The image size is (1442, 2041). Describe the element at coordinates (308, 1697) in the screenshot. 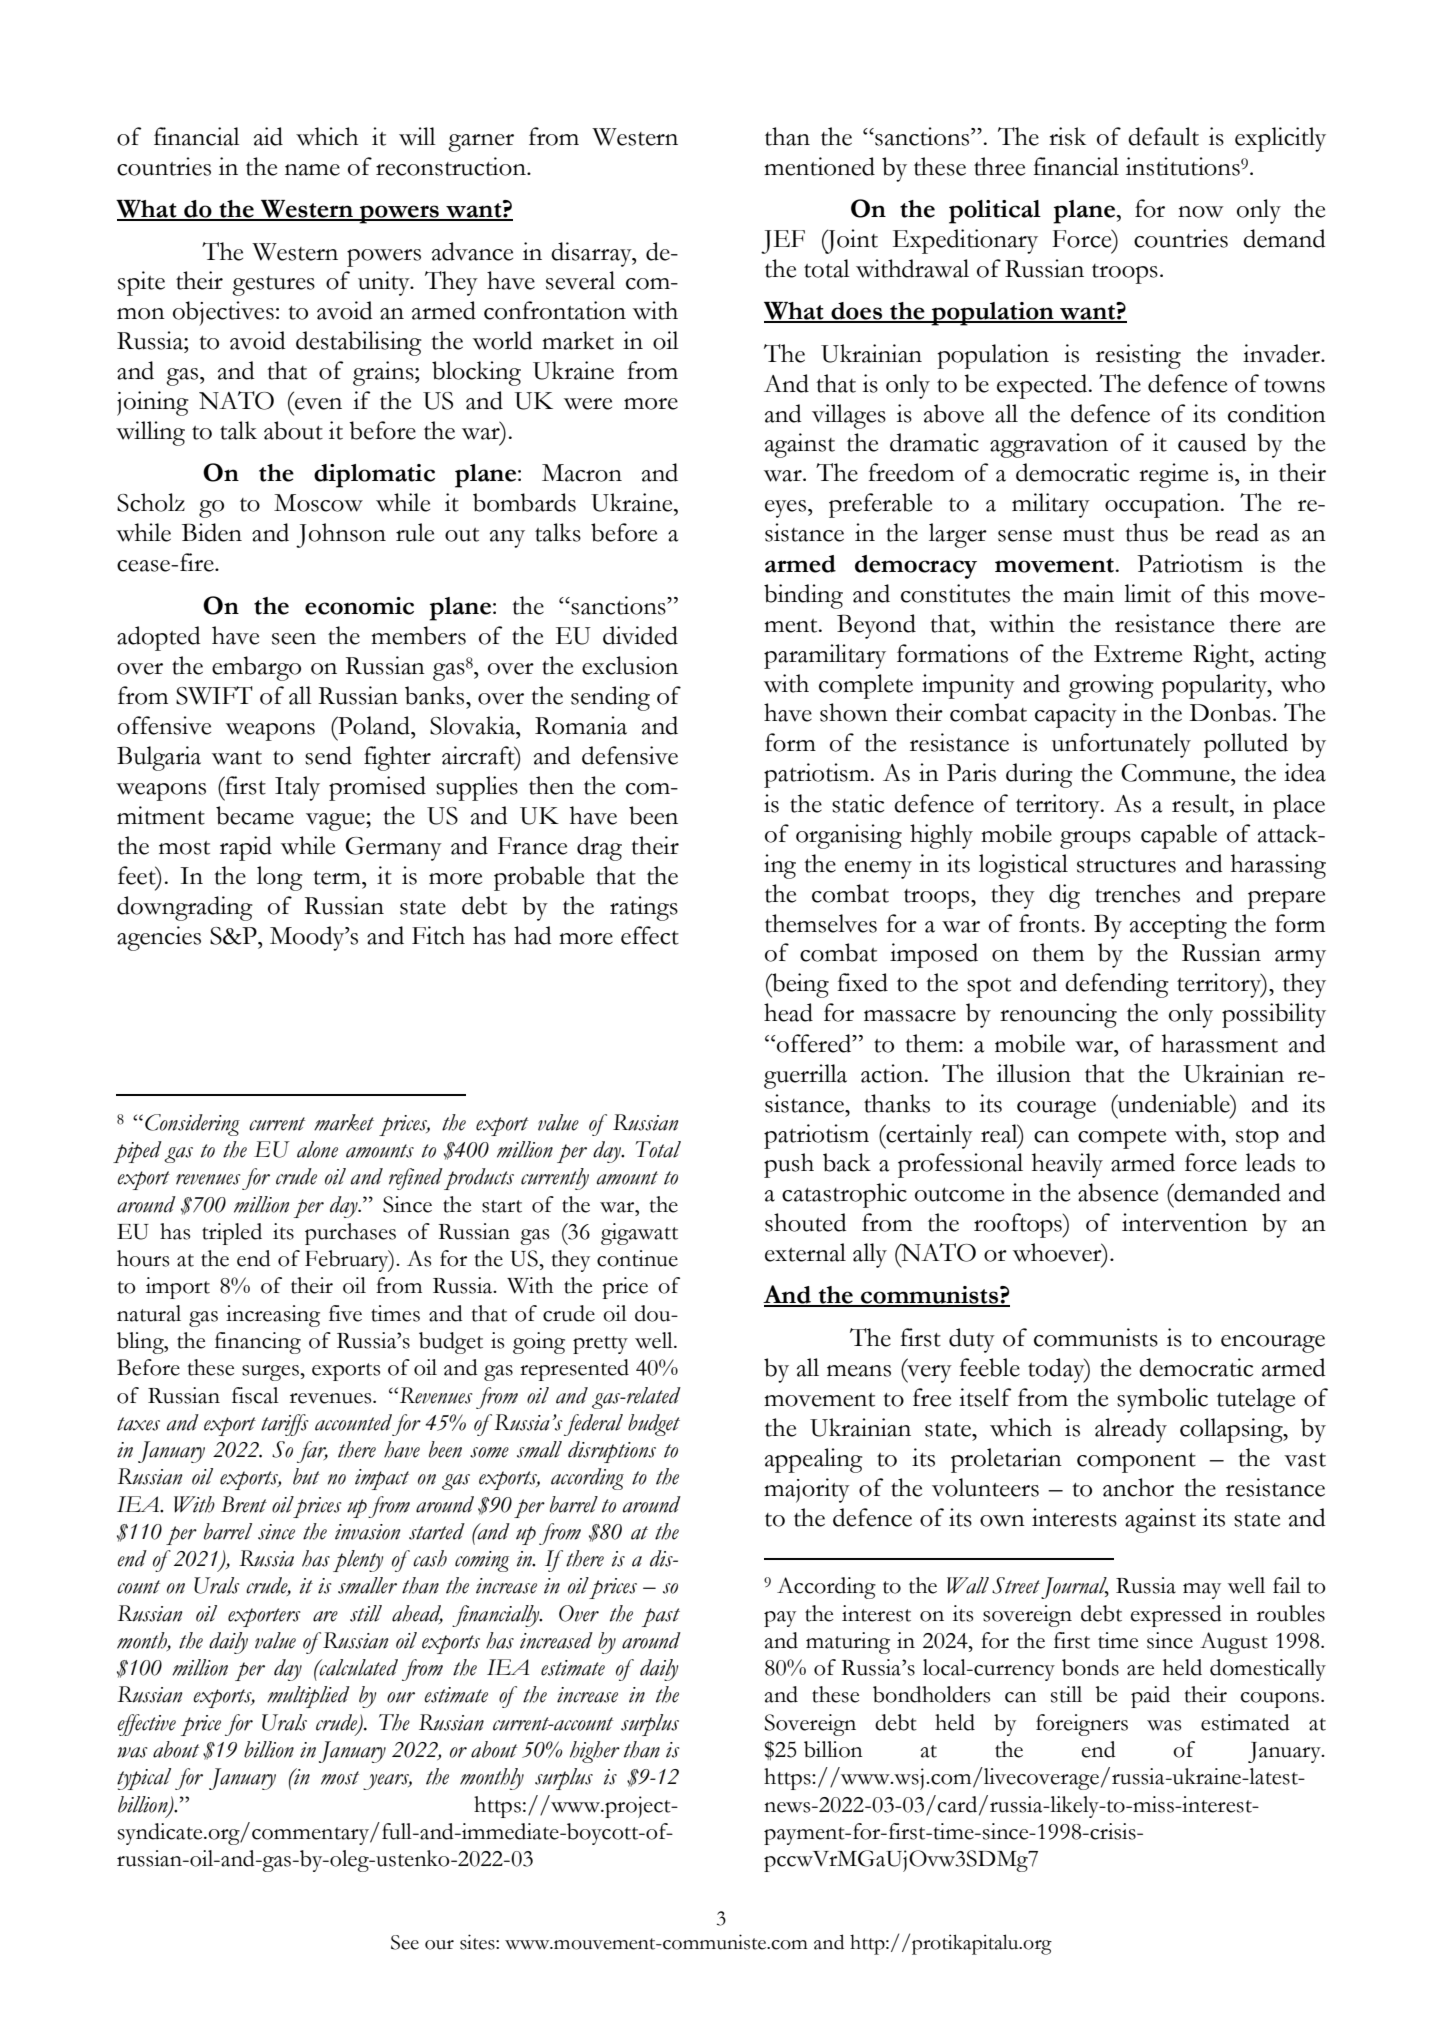

I see `multiplied` at that location.
